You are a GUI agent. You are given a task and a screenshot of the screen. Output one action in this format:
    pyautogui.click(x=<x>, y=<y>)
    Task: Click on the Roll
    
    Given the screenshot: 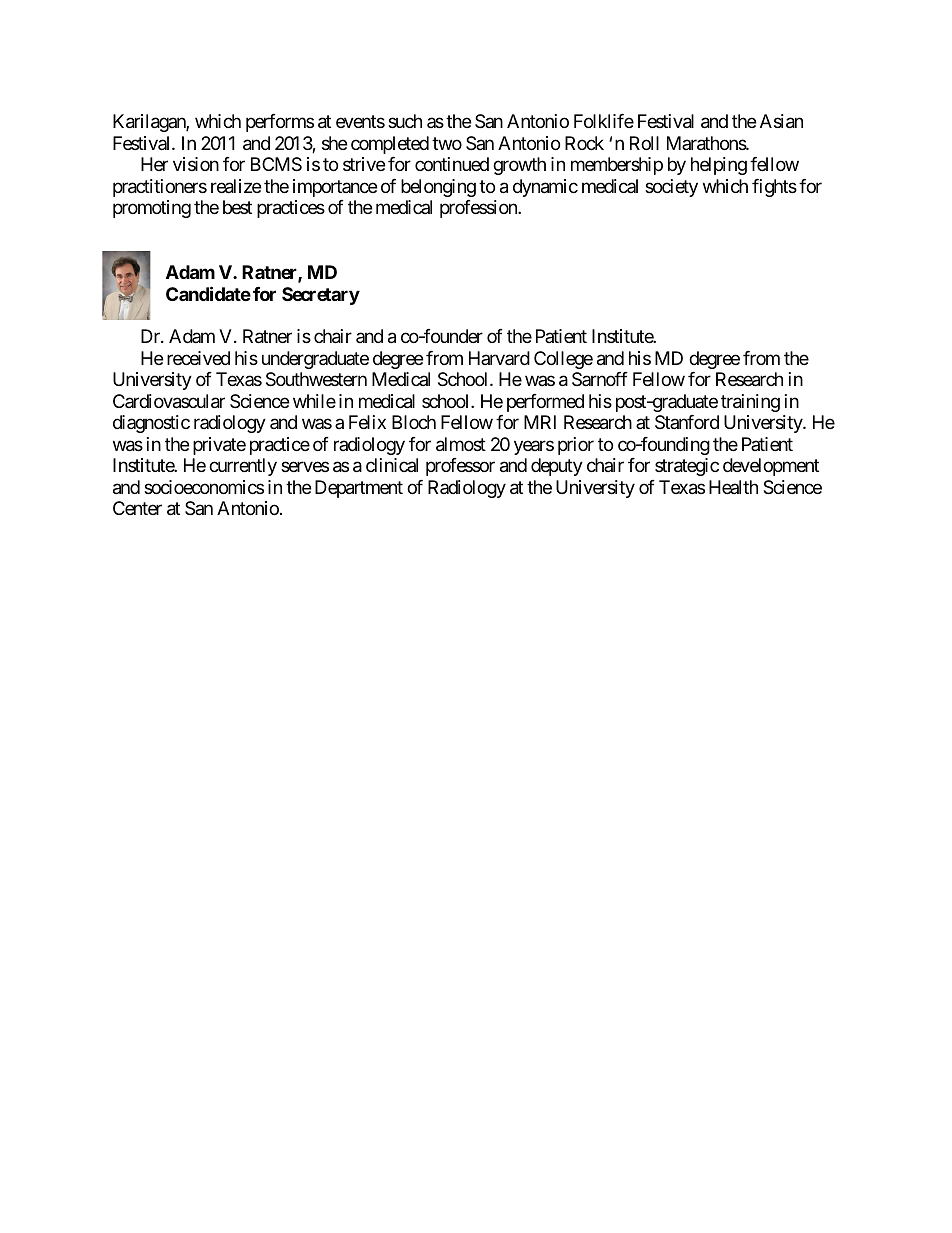 What is the action you would take?
    pyautogui.click(x=644, y=143)
